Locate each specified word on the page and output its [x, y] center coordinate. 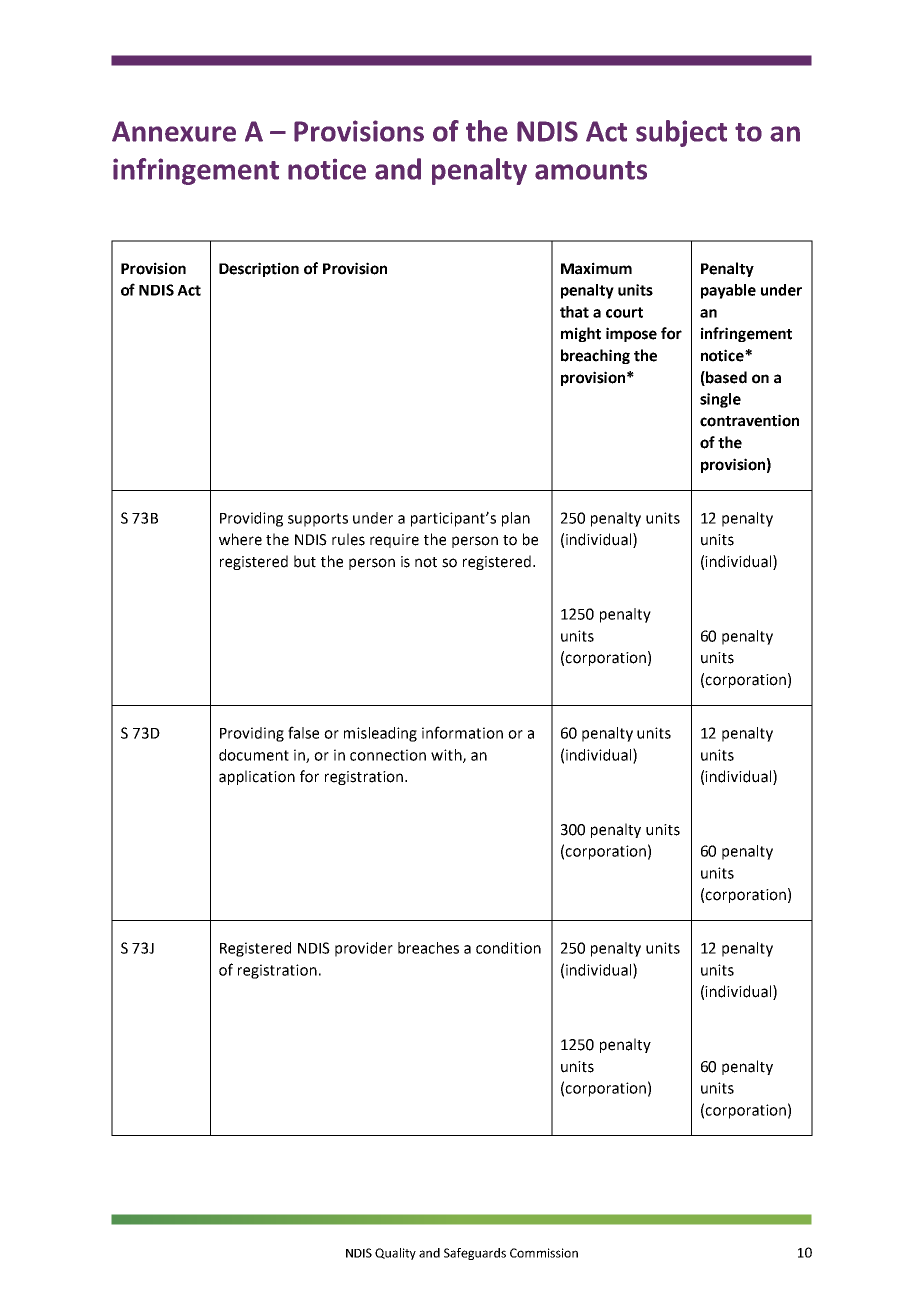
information [462, 732]
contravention [749, 420]
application [257, 777]
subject [681, 133]
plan [516, 519]
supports [318, 520]
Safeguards [475, 1254]
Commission [544, 1253]
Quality [395, 1254]
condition [508, 948]
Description [259, 269]
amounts [591, 170]
